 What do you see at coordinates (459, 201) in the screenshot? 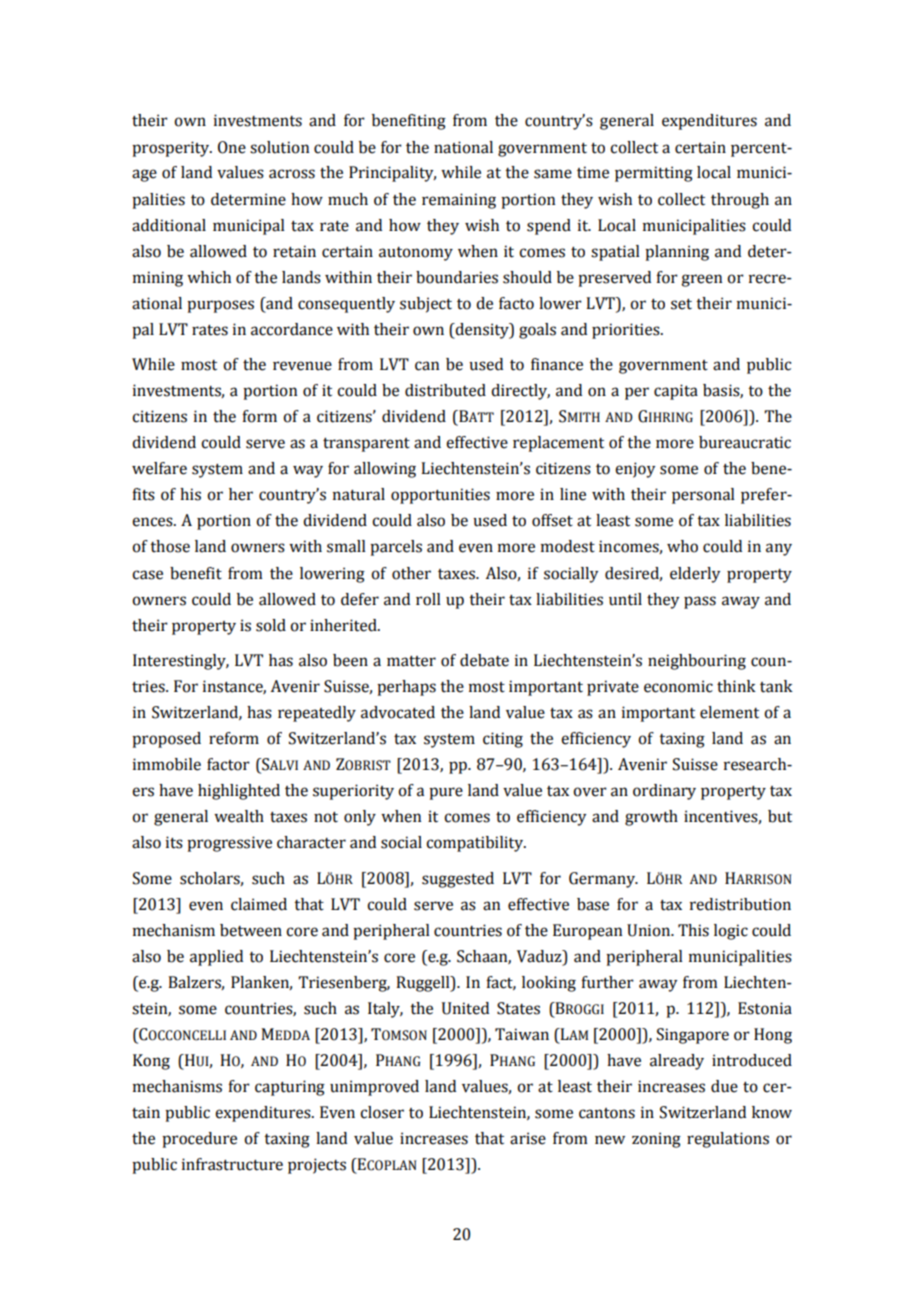
I see `remaining` at bounding box center [459, 201].
